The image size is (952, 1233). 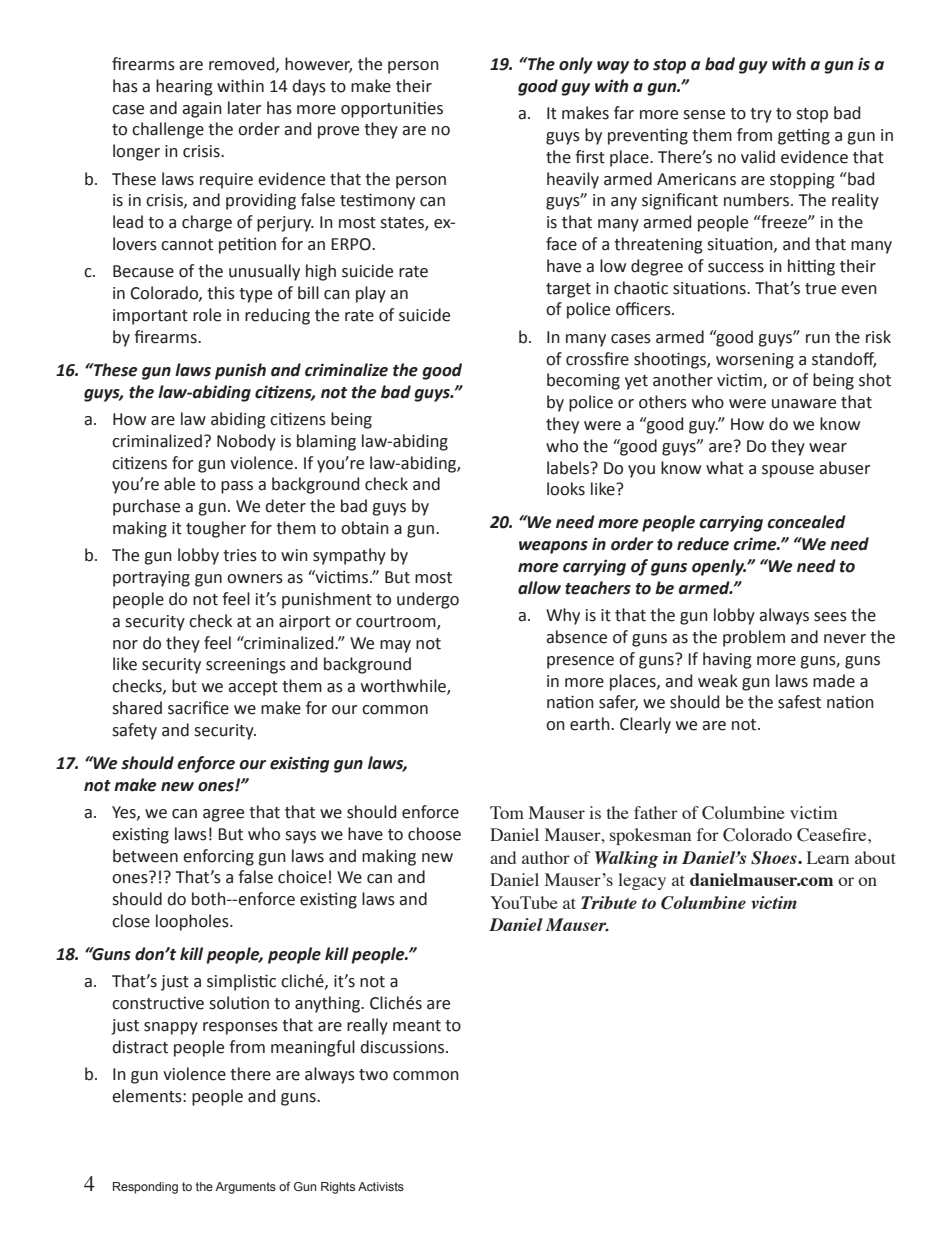 What do you see at coordinates (381, 1186) in the screenshot?
I see `Activists` at bounding box center [381, 1186].
